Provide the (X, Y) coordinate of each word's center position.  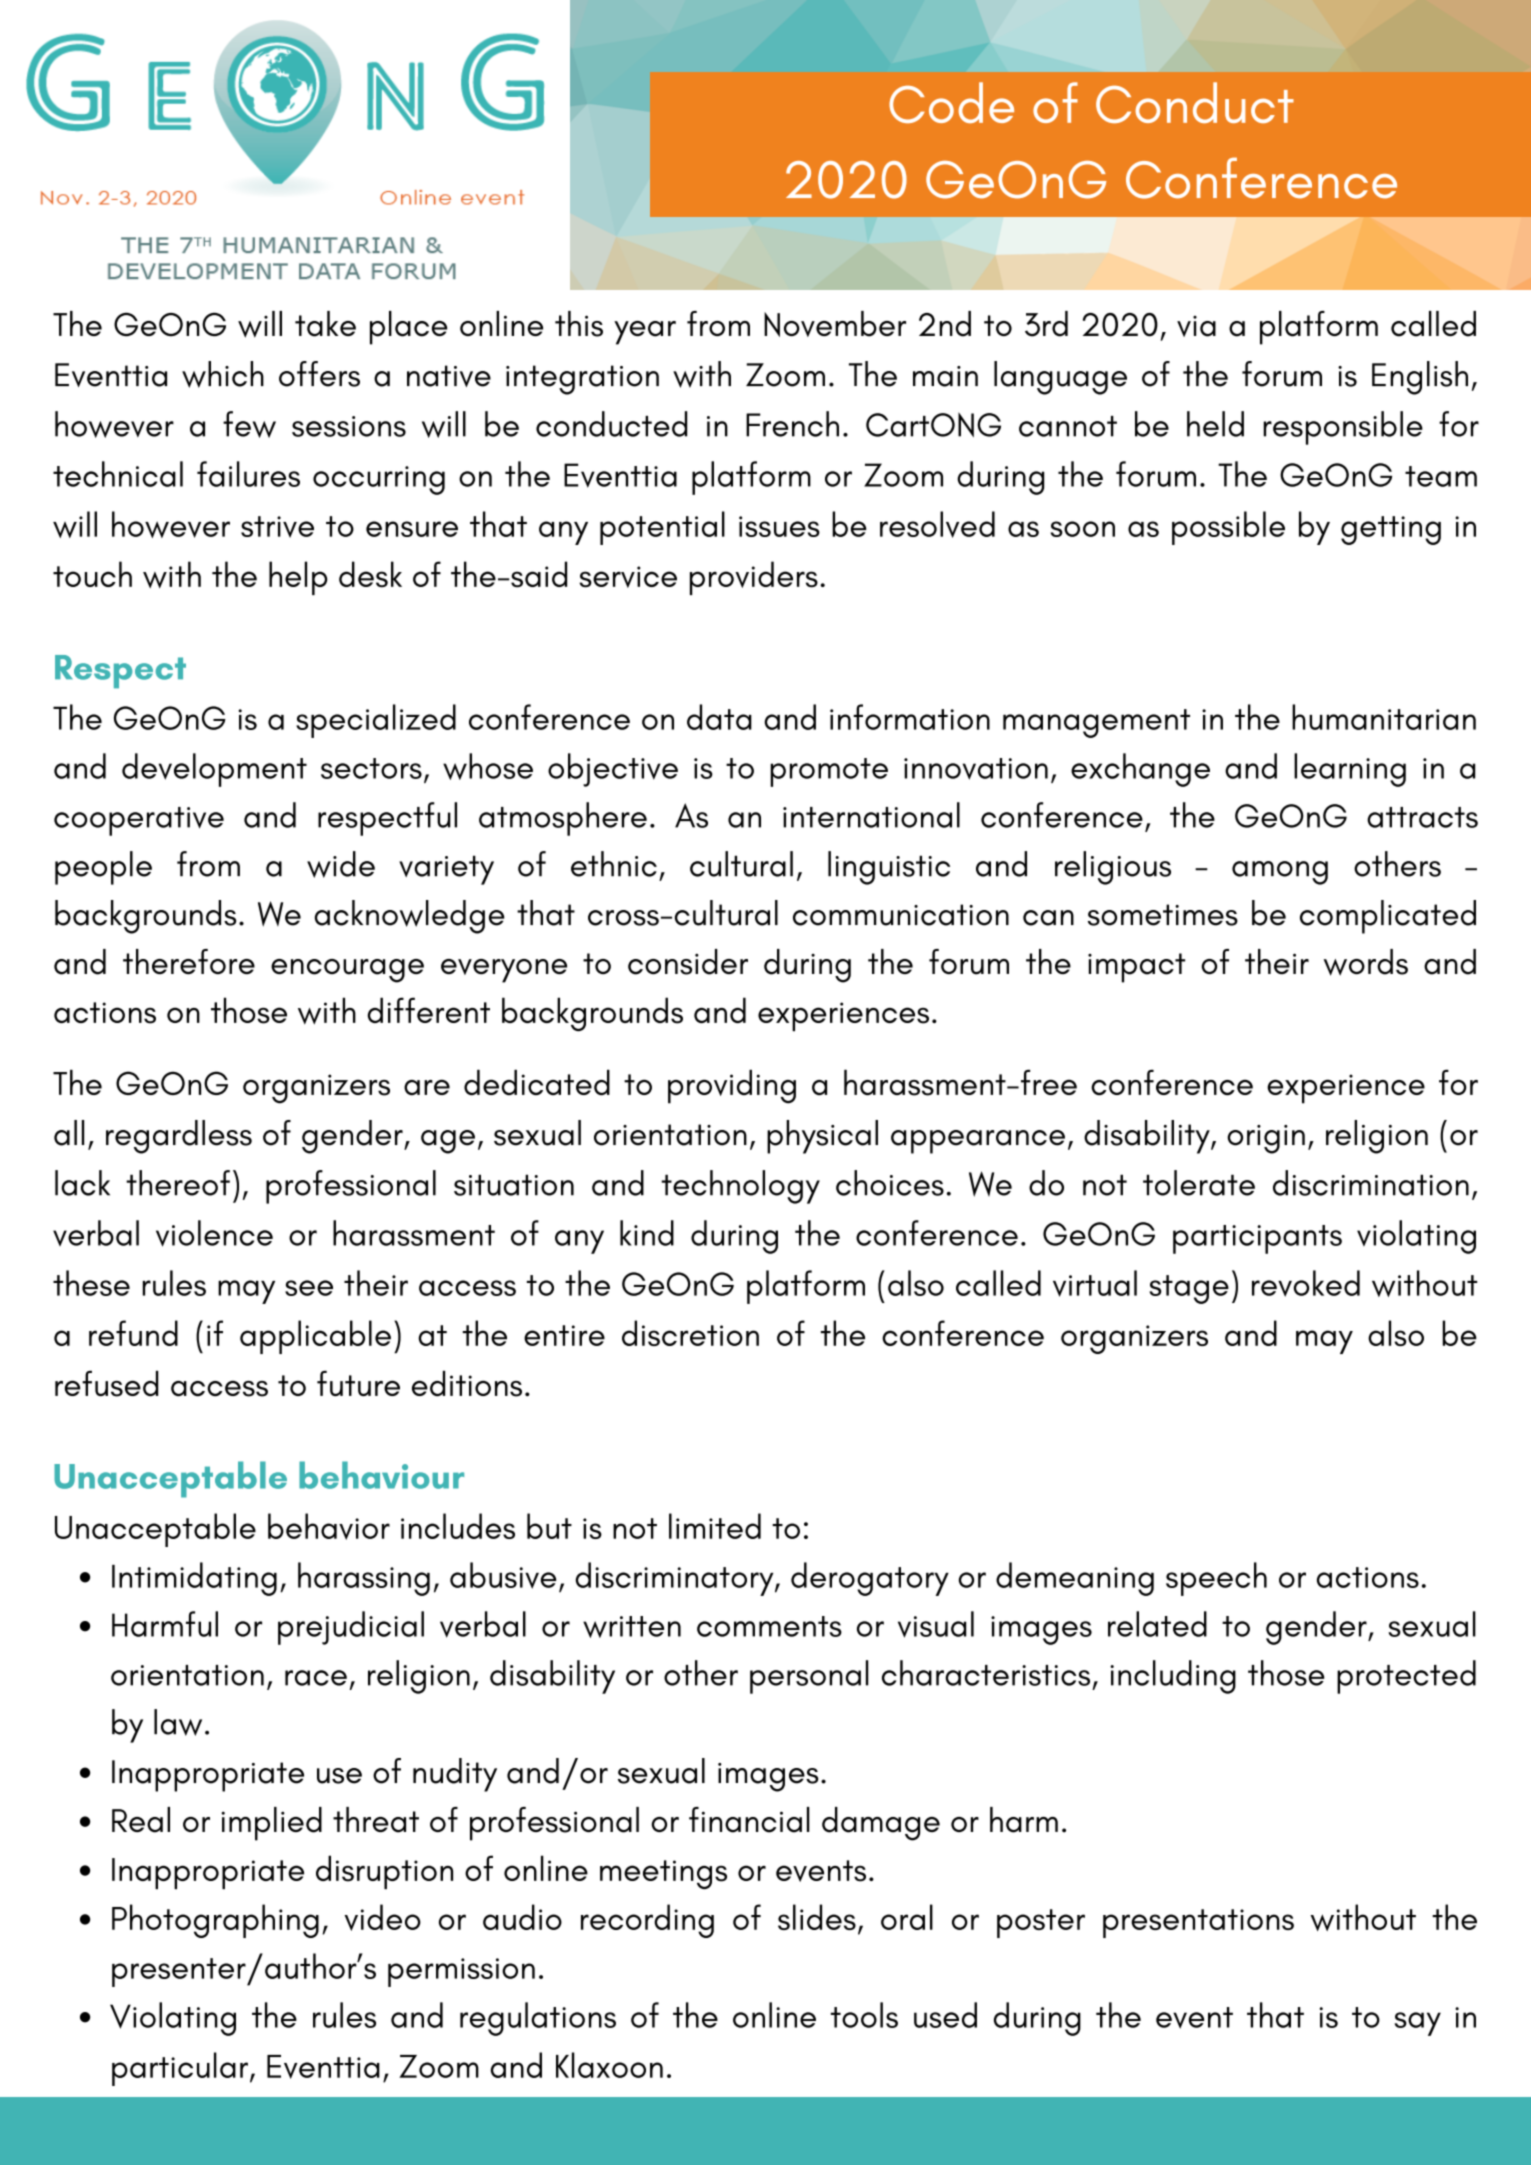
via (1196, 326)
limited (715, 1526)
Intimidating (194, 1579)
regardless (179, 1137)
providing (732, 1086)
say (1417, 2024)
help (298, 578)
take (325, 324)
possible (1228, 528)
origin (1266, 1139)
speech (1216, 1579)
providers (754, 578)
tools (864, 2015)
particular (180, 2069)
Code (951, 102)
